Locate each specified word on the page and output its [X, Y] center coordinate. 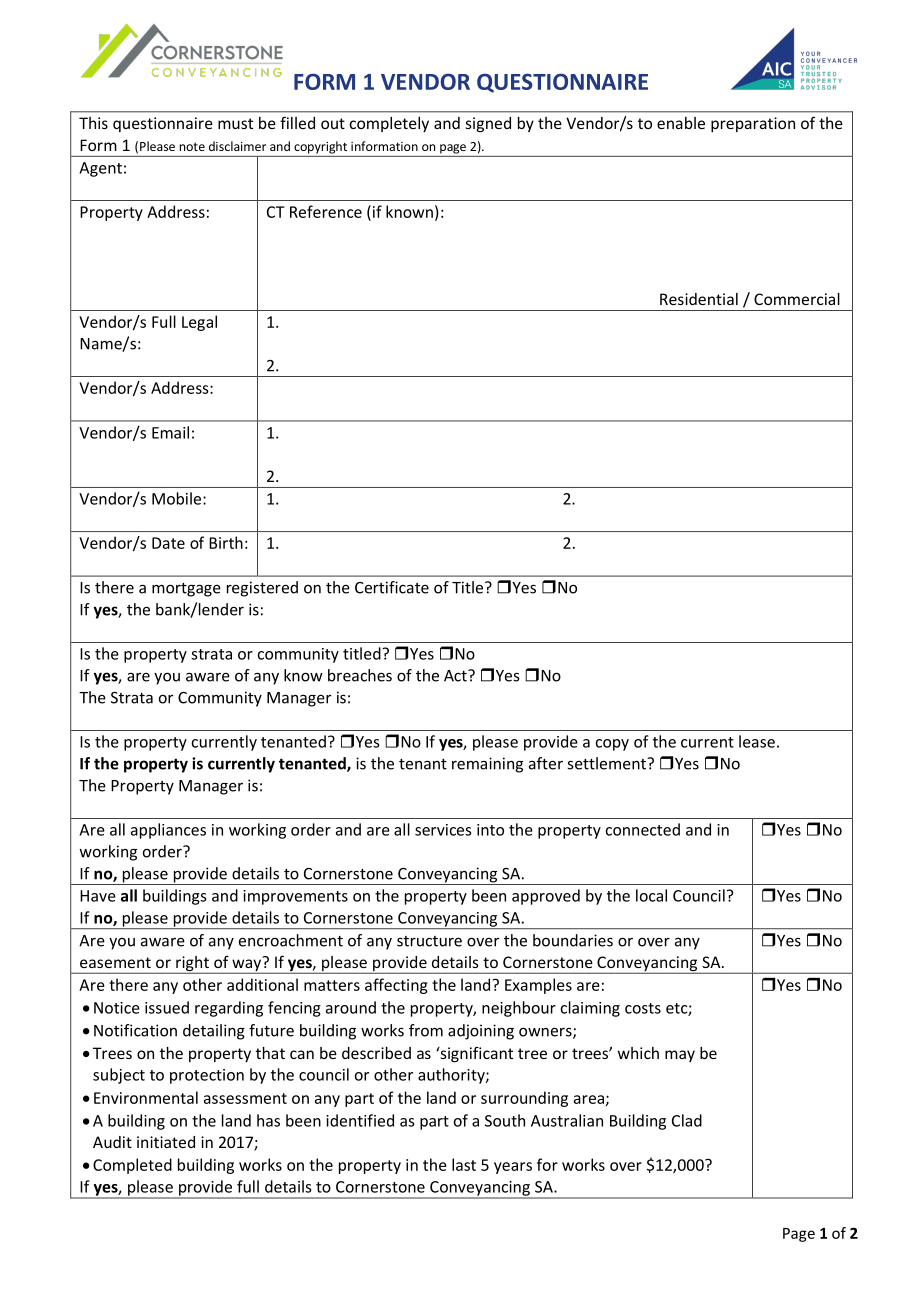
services [443, 830]
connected [642, 829]
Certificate [392, 587]
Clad [687, 1120]
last [464, 1164]
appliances [168, 831]
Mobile [178, 498]
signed [488, 124]
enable [681, 123]
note [192, 147]
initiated [166, 1142]
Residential [699, 299]
